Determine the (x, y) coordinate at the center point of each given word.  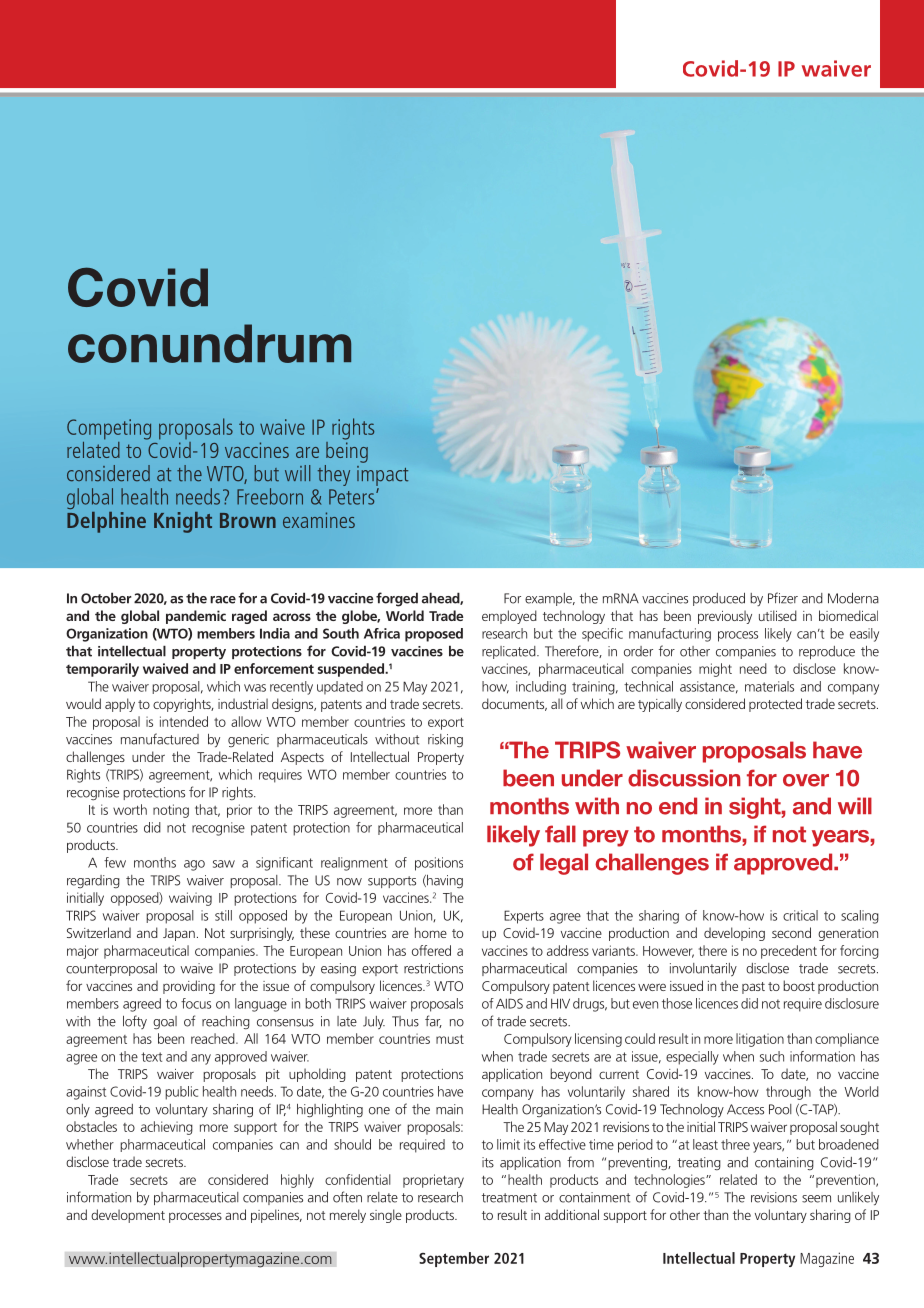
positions (439, 864)
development (128, 1216)
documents (514, 704)
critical (800, 915)
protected (775, 705)
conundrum (209, 343)
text (151, 1057)
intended (184, 721)
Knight (183, 522)
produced (719, 599)
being (347, 451)
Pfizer (783, 598)
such (772, 1056)
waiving (190, 899)
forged (397, 599)
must (450, 1039)
